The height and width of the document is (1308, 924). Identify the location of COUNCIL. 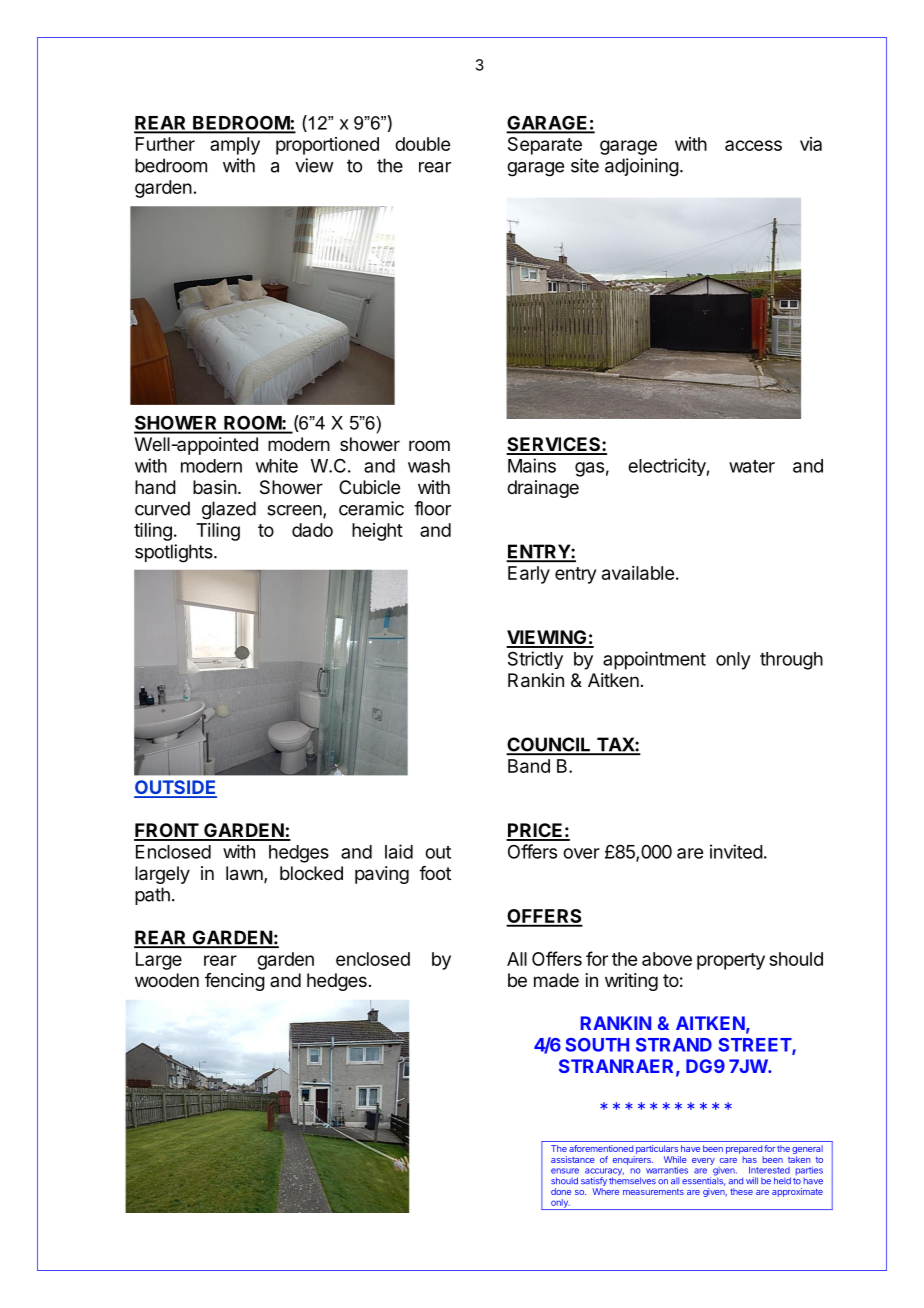
(549, 745).
